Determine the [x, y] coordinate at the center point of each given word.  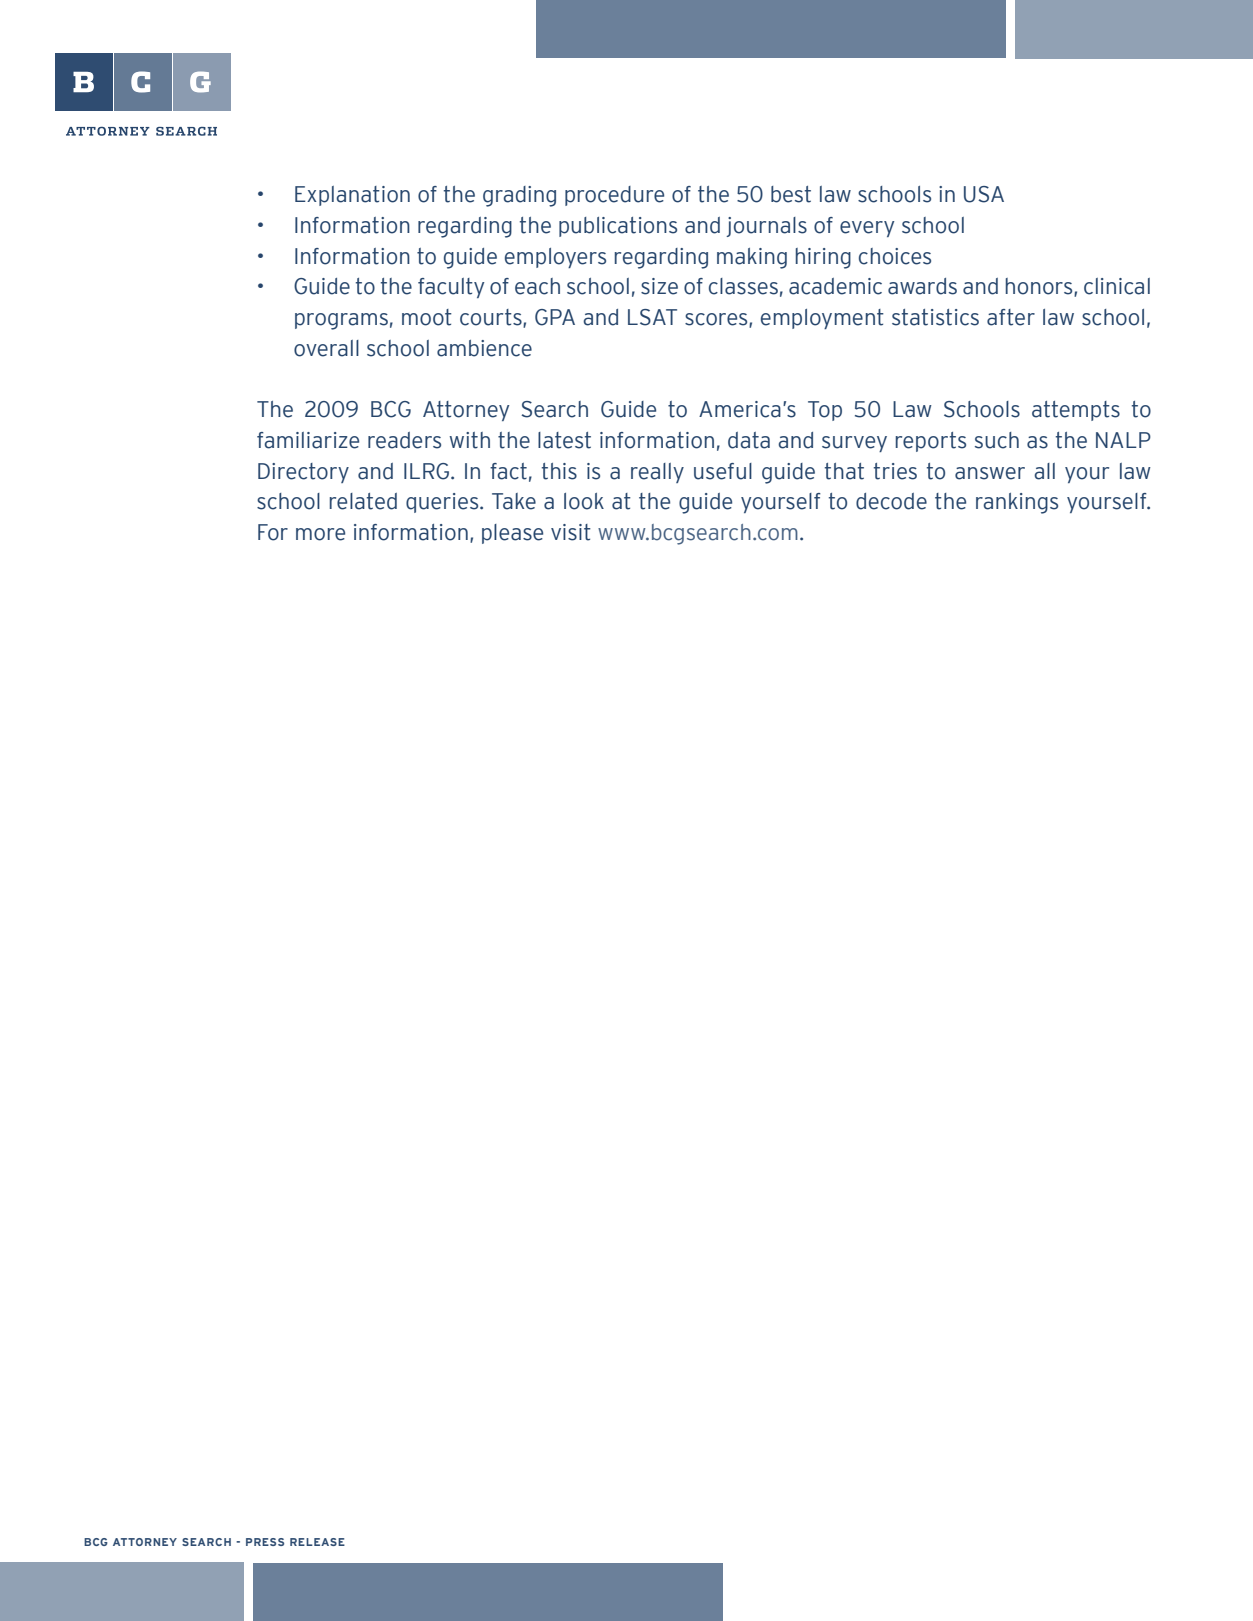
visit [571, 532]
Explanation [352, 196]
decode [891, 501]
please [512, 534]
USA [984, 194]
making [752, 258]
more [320, 534]
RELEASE [317, 1542]
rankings [1017, 503]
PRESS [265, 1542]
